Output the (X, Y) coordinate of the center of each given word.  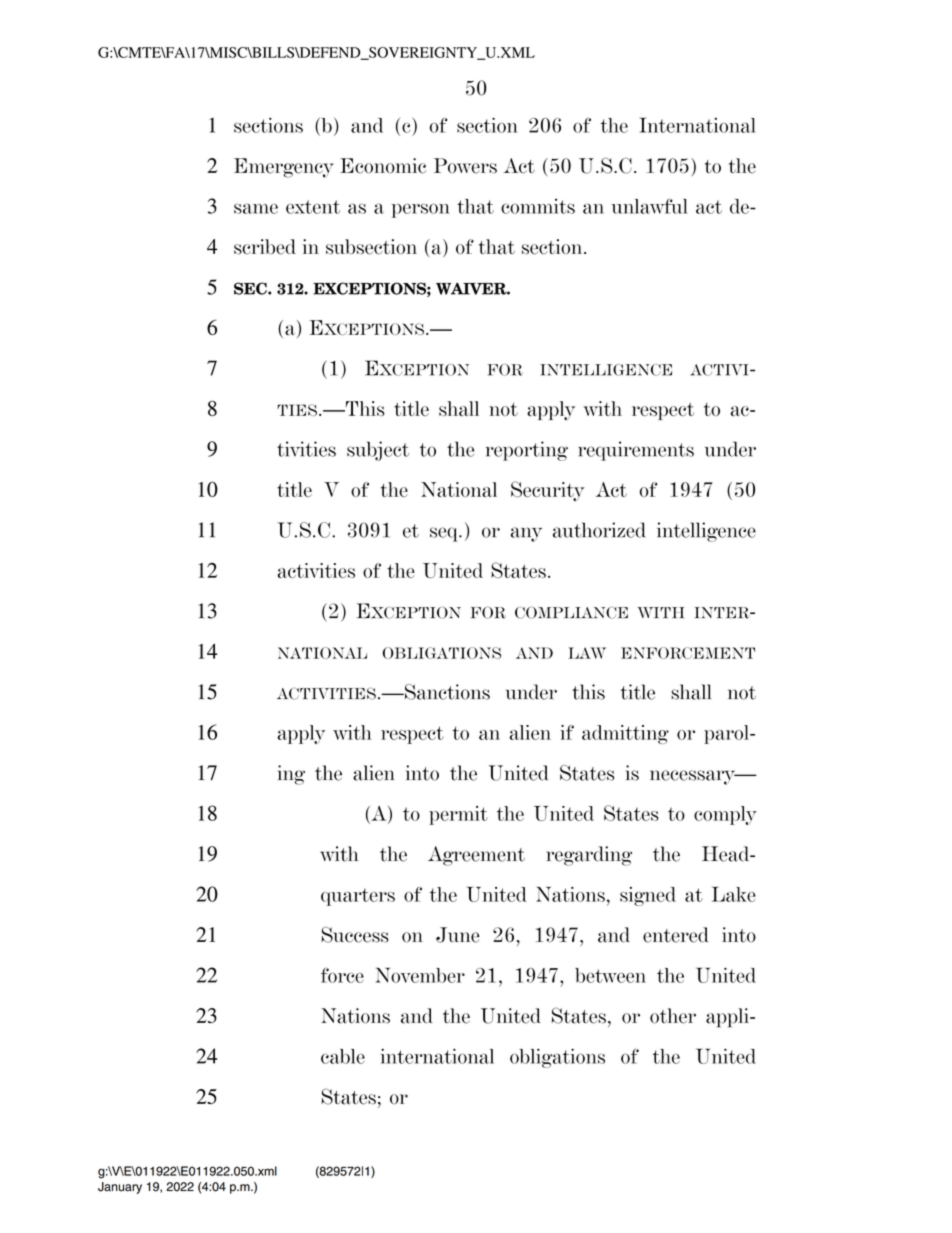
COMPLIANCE (571, 613)
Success (355, 935)
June (458, 935)
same (256, 208)
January (120, 1188)
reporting (527, 451)
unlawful (649, 206)
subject (378, 451)
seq (445, 534)
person (420, 210)
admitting (625, 734)
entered (675, 935)
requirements (636, 451)
